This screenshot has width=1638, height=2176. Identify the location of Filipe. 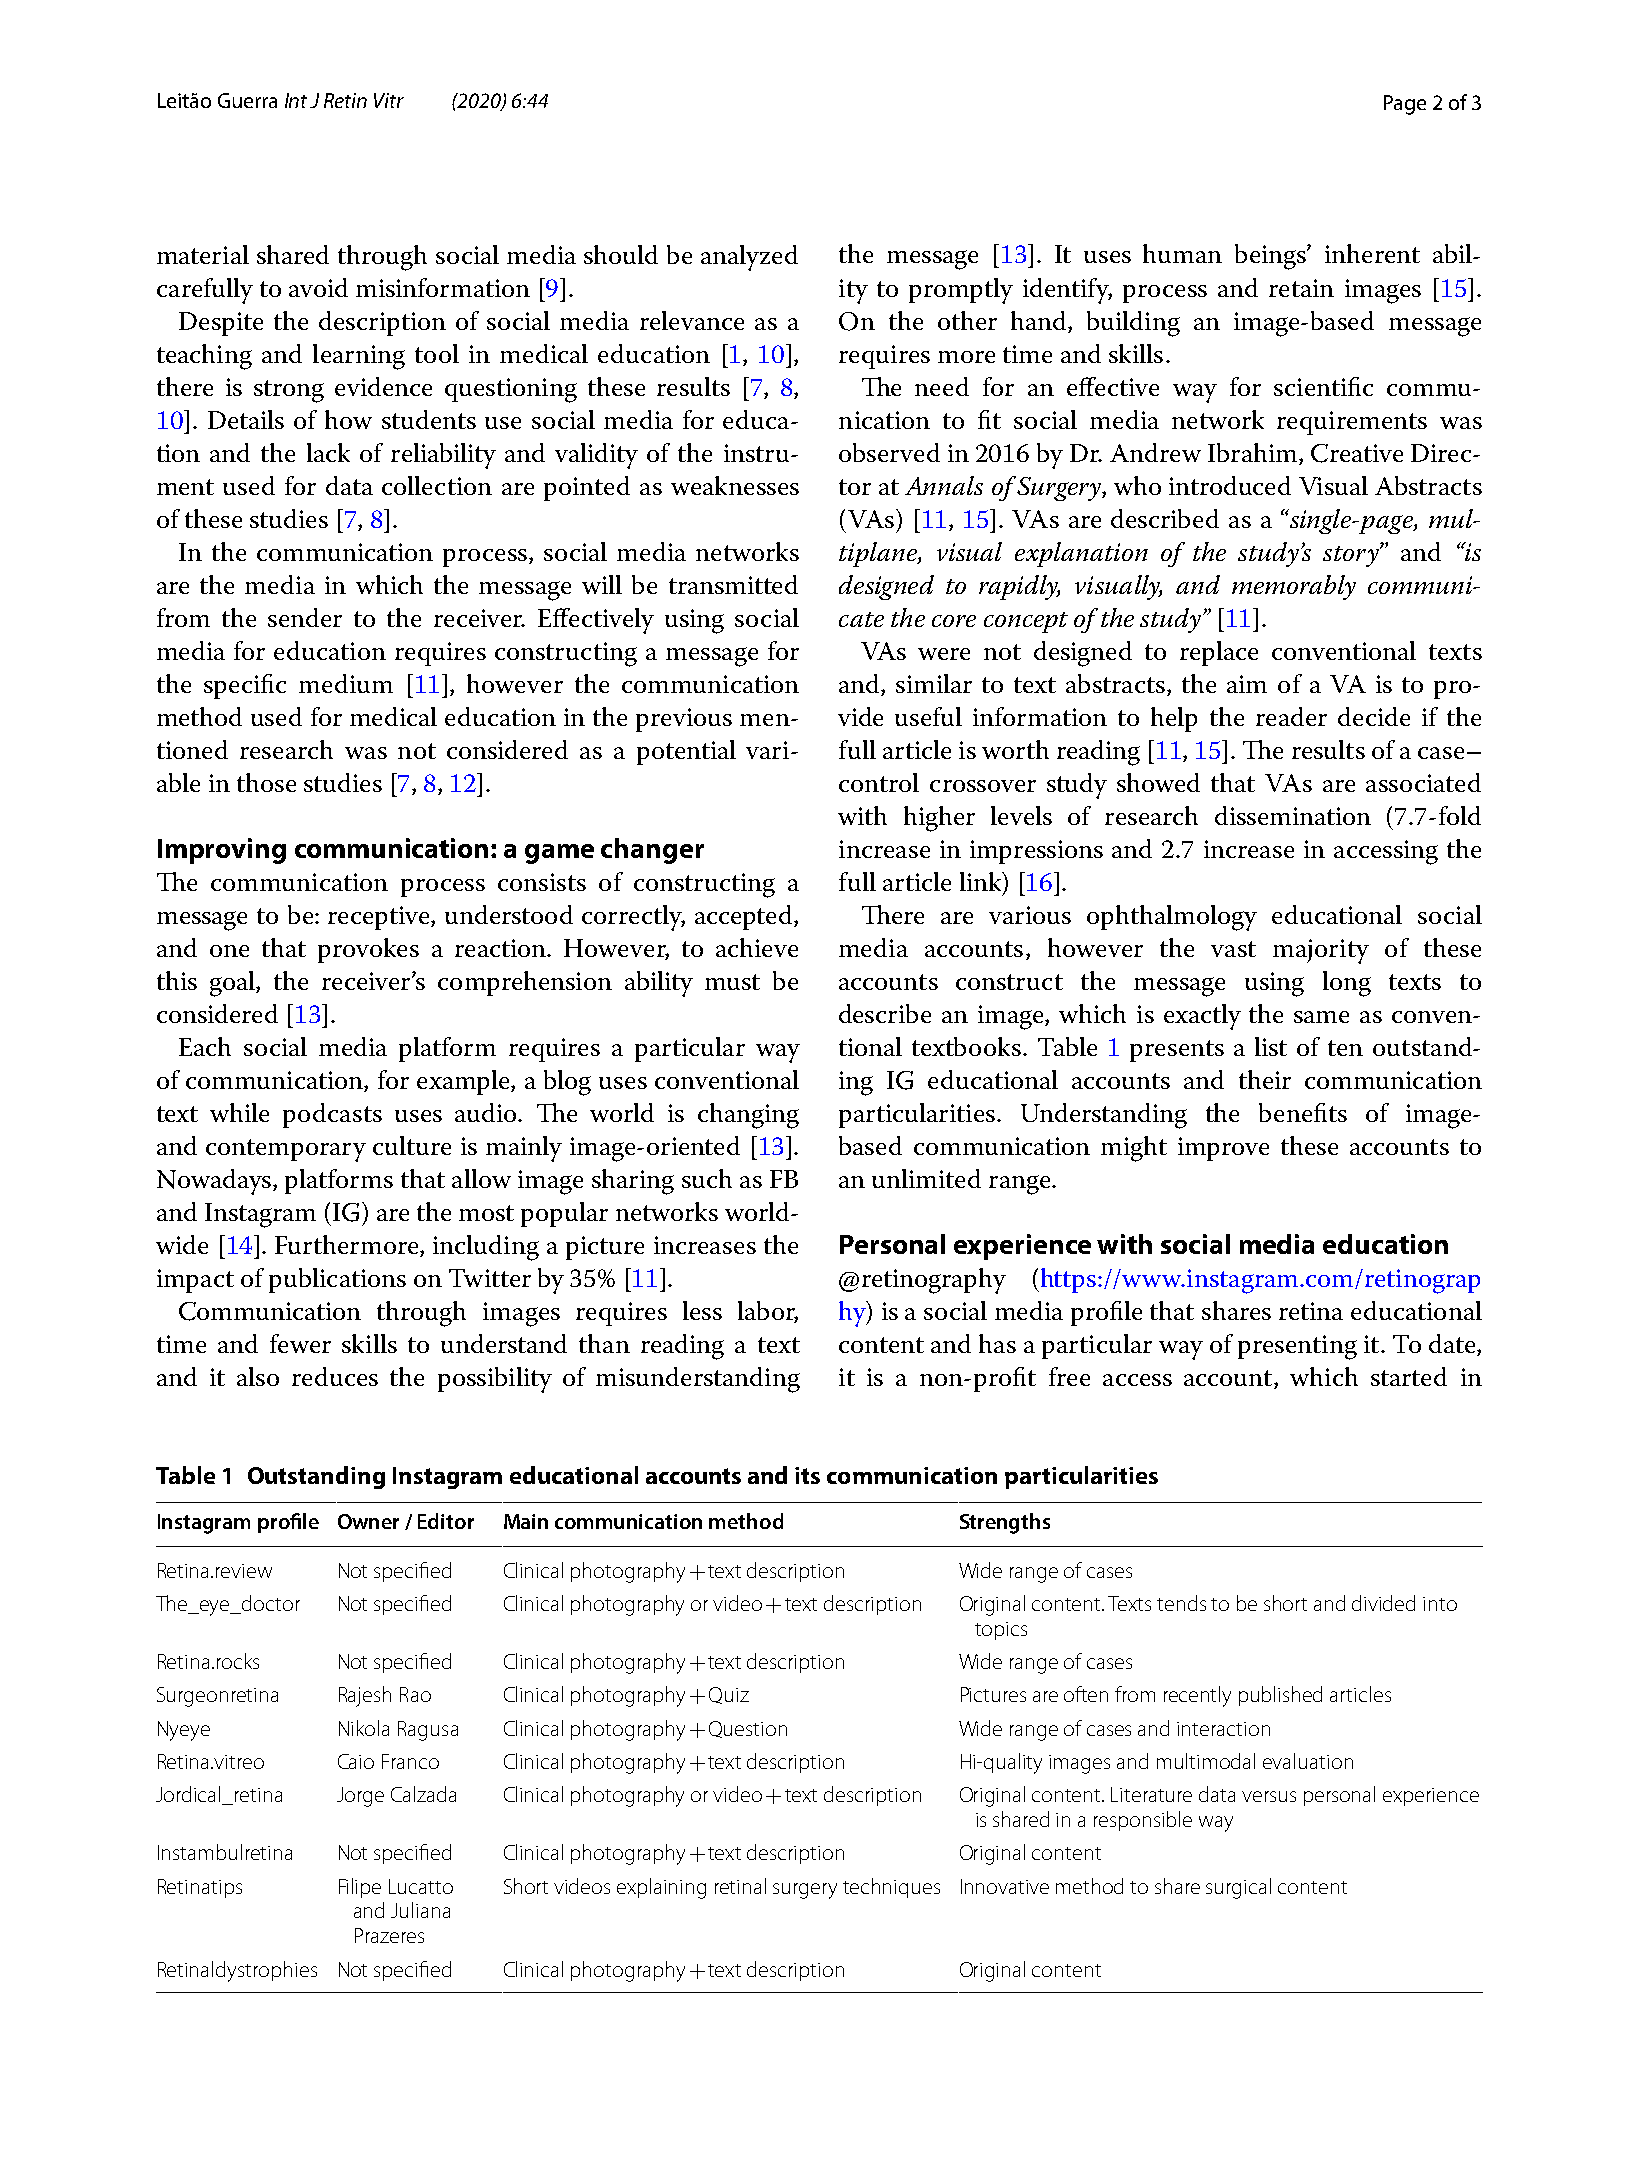
(360, 1888).
